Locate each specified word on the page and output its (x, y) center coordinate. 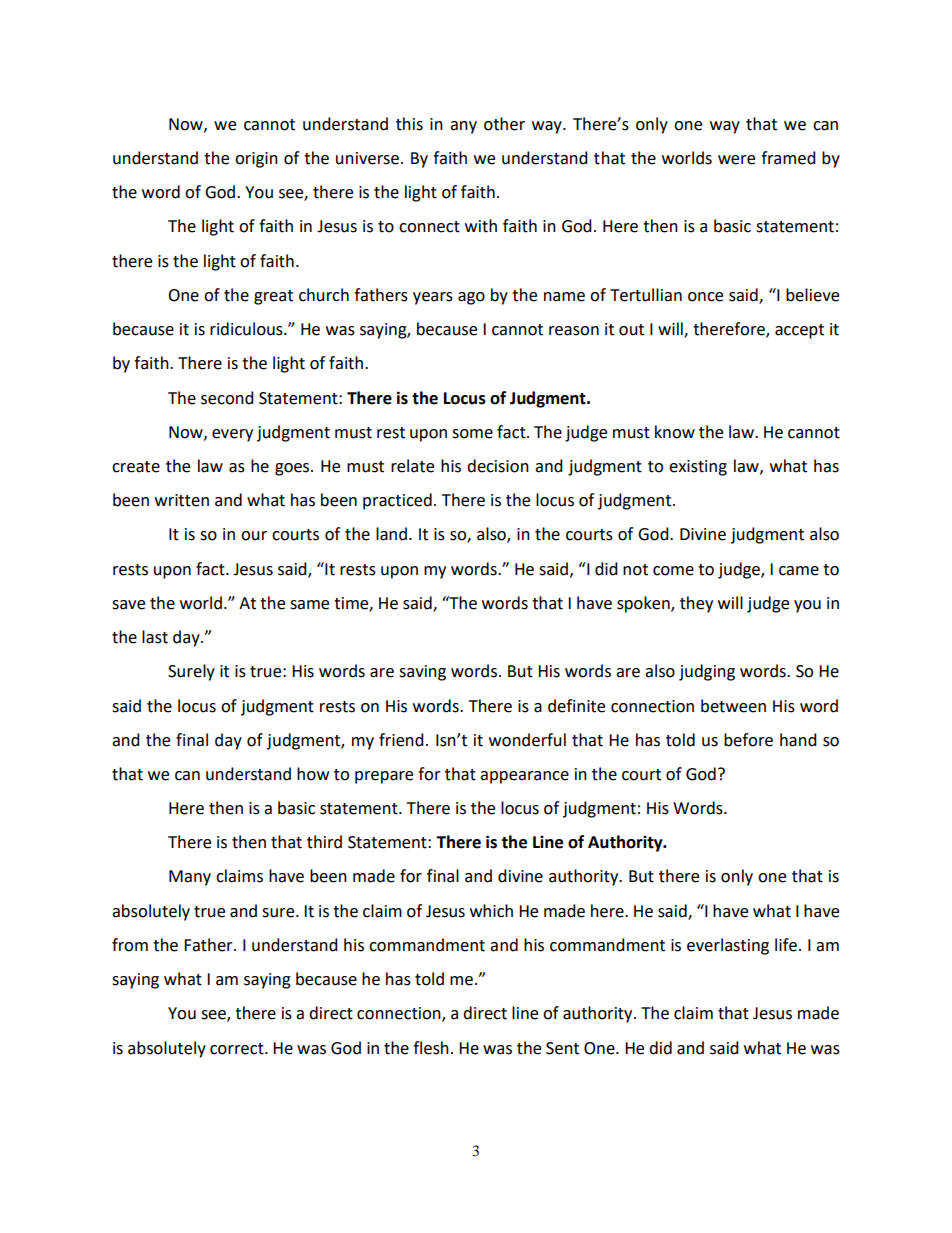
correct (238, 1049)
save (128, 605)
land (391, 534)
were (736, 160)
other (504, 124)
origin (256, 160)
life (786, 945)
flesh (431, 1048)
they (696, 604)
